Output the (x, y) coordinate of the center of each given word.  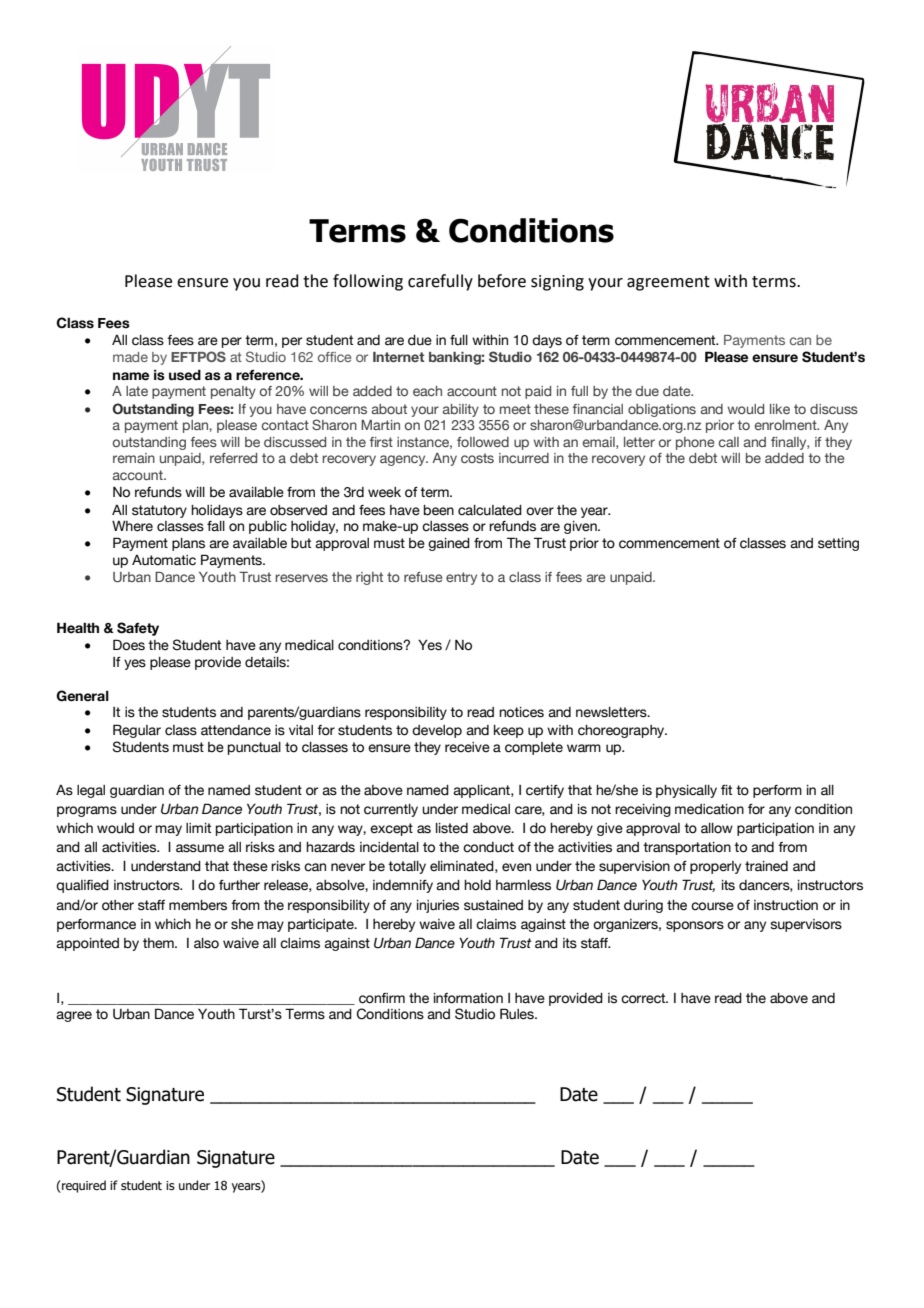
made (130, 357)
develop (437, 731)
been (439, 510)
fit (726, 790)
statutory (159, 511)
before (502, 281)
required (83, 1186)
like (780, 409)
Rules (518, 1014)
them (159, 943)
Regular (137, 731)
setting (838, 544)
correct (644, 998)
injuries (438, 906)
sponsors (695, 926)
